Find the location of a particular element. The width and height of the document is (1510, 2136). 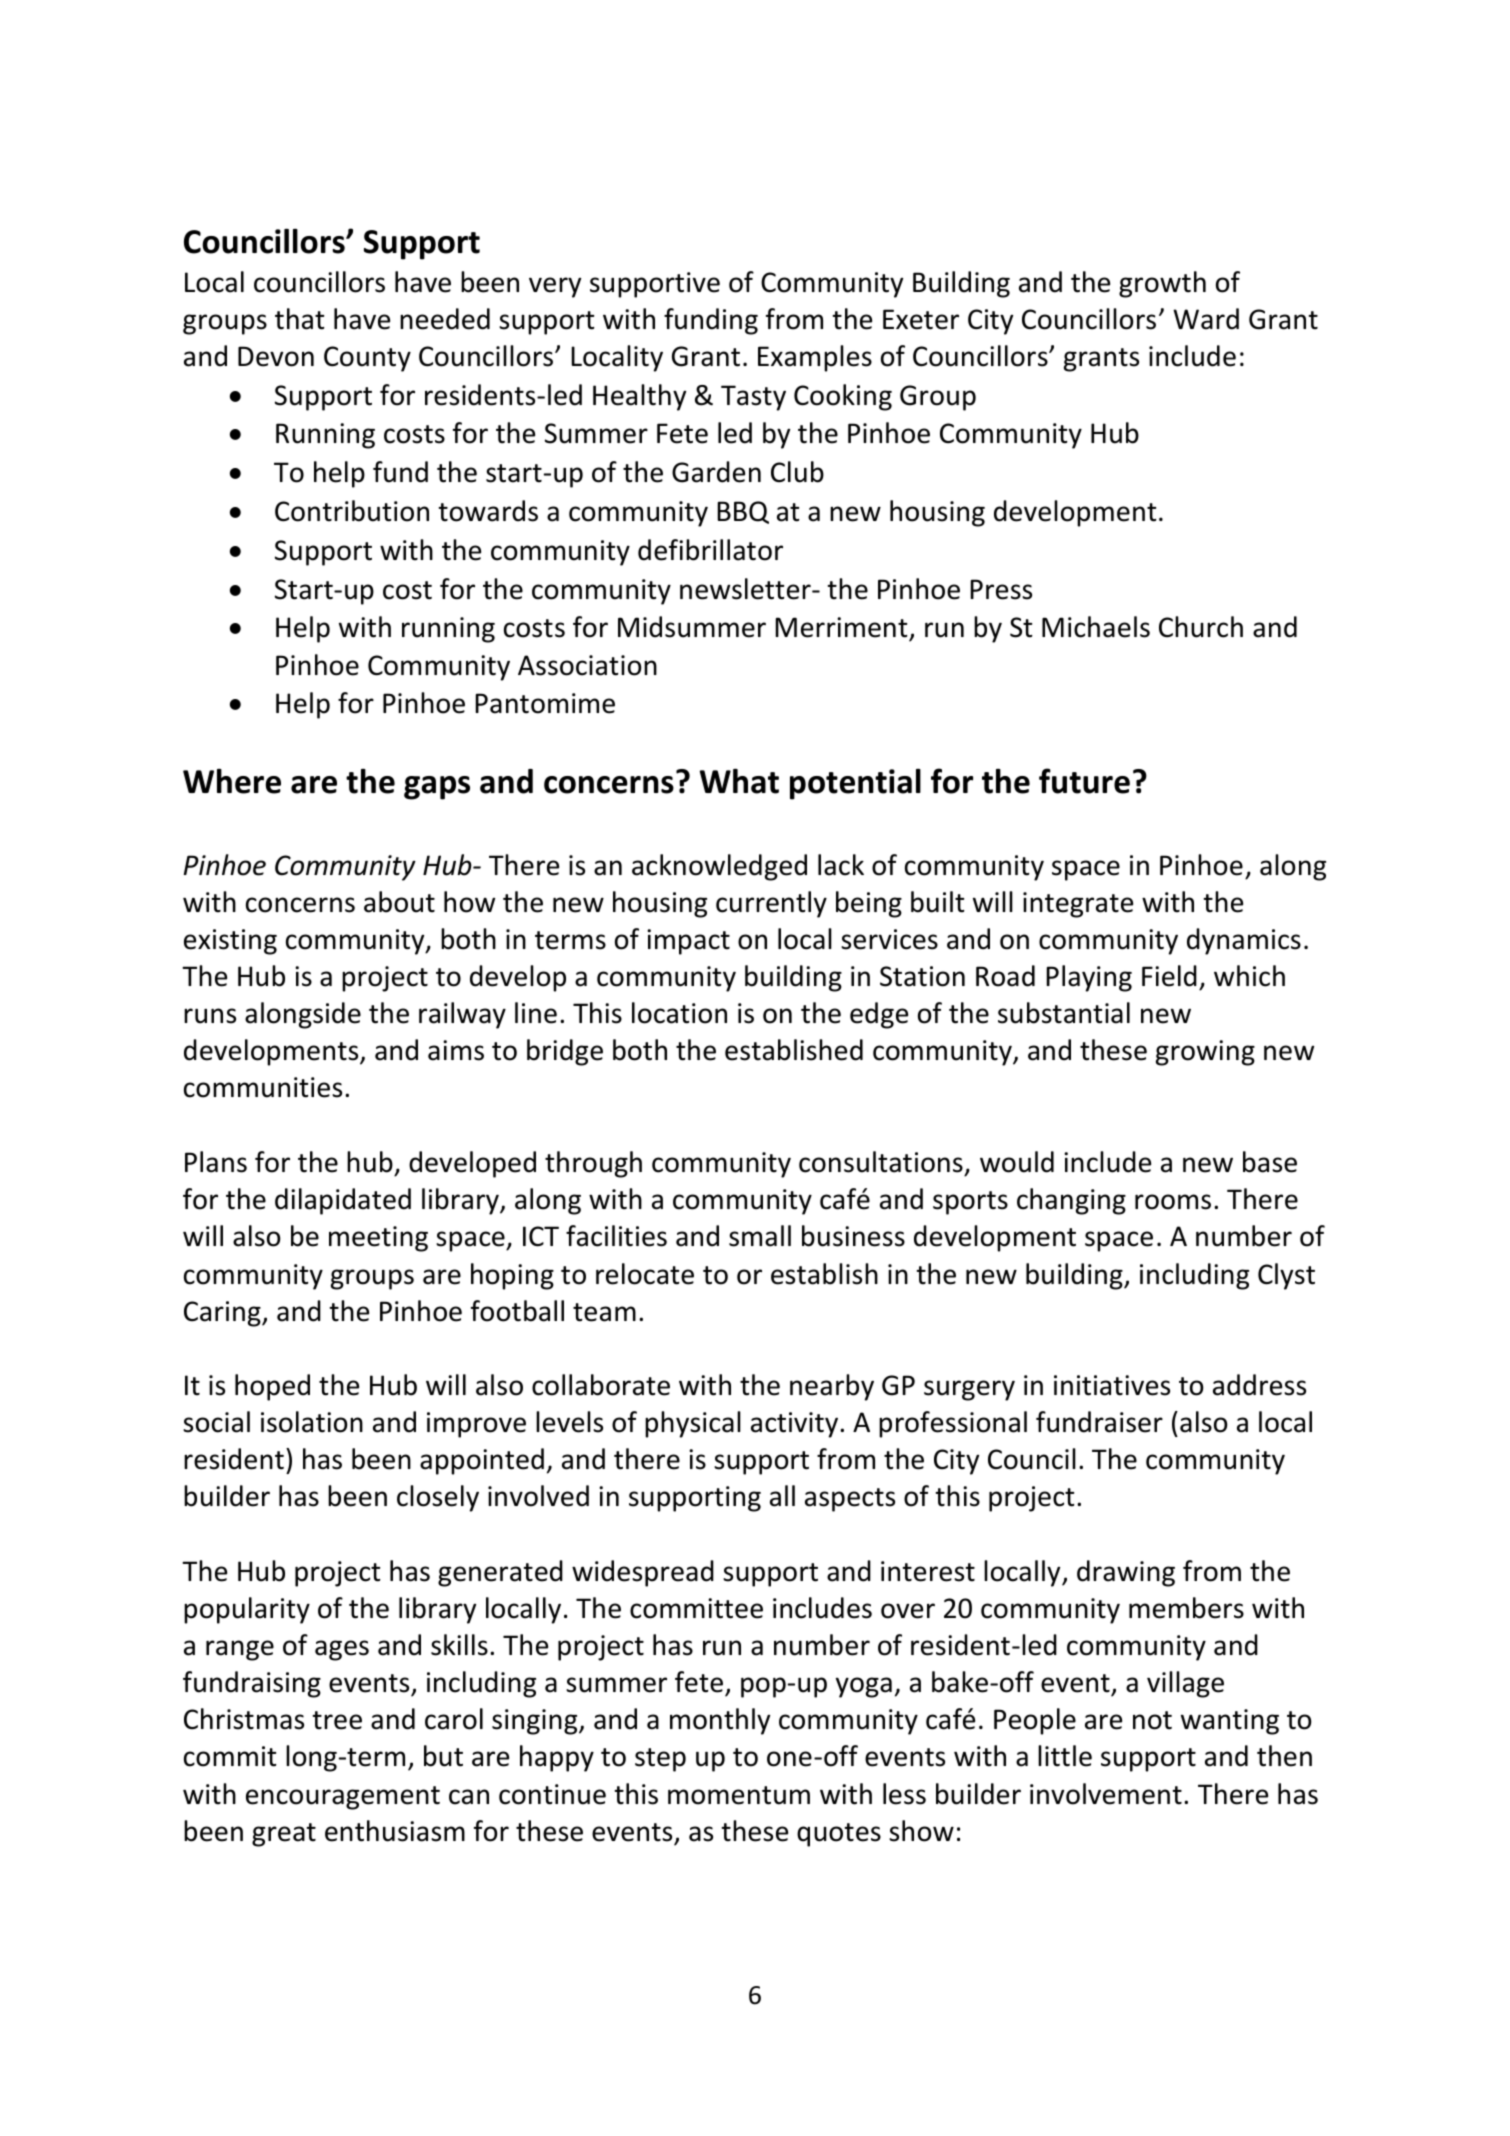

communities is located at coordinates (263, 1087).
